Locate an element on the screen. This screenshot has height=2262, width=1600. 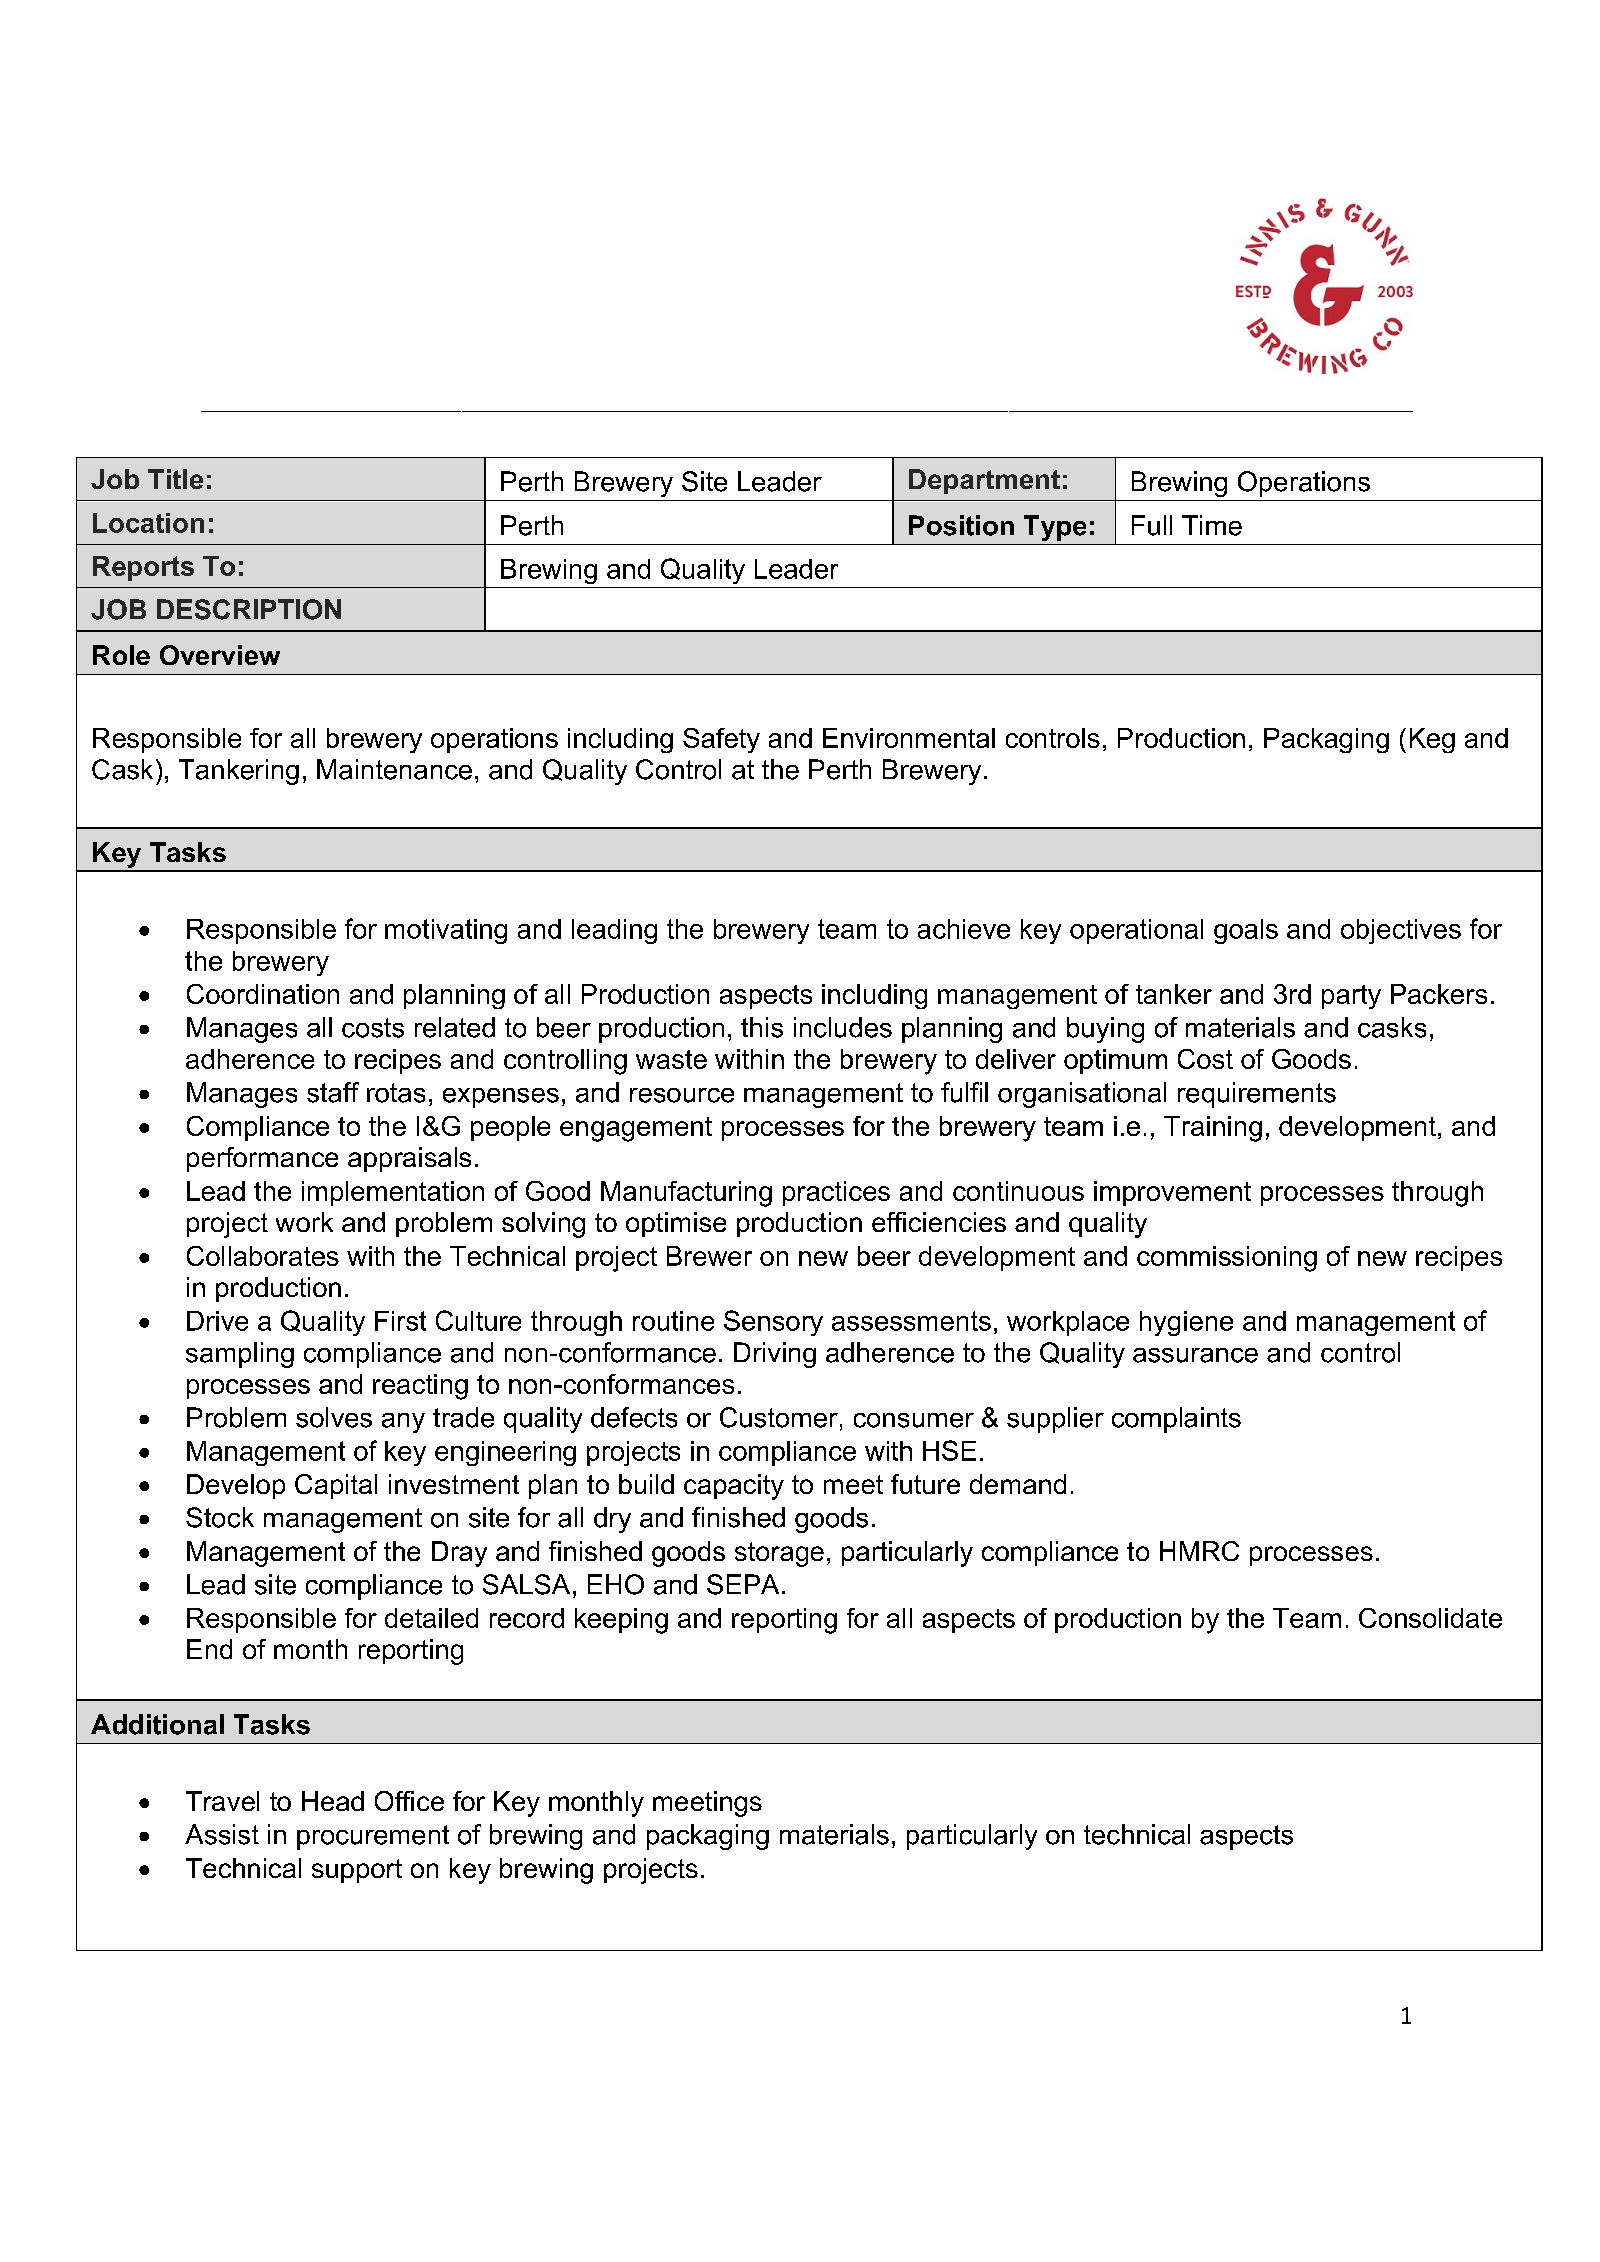
goals is located at coordinates (1246, 931).
